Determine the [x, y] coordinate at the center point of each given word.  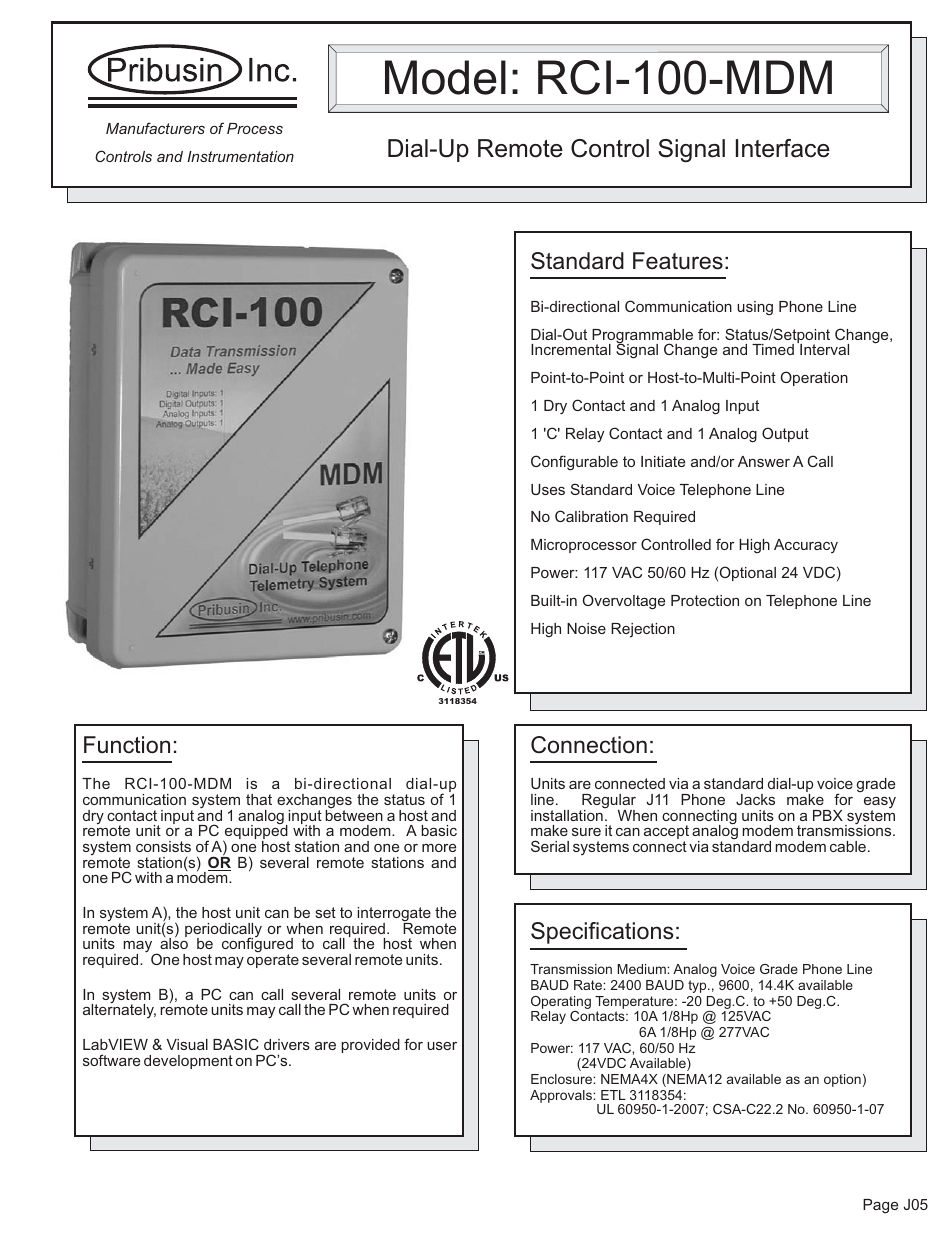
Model [445, 77]
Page [880, 1206]
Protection [705, 600]
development [188, 1062]
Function [127, 745]
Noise [586, 628]
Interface [783, 148]
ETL [613, 1095]
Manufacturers [155, 128]
